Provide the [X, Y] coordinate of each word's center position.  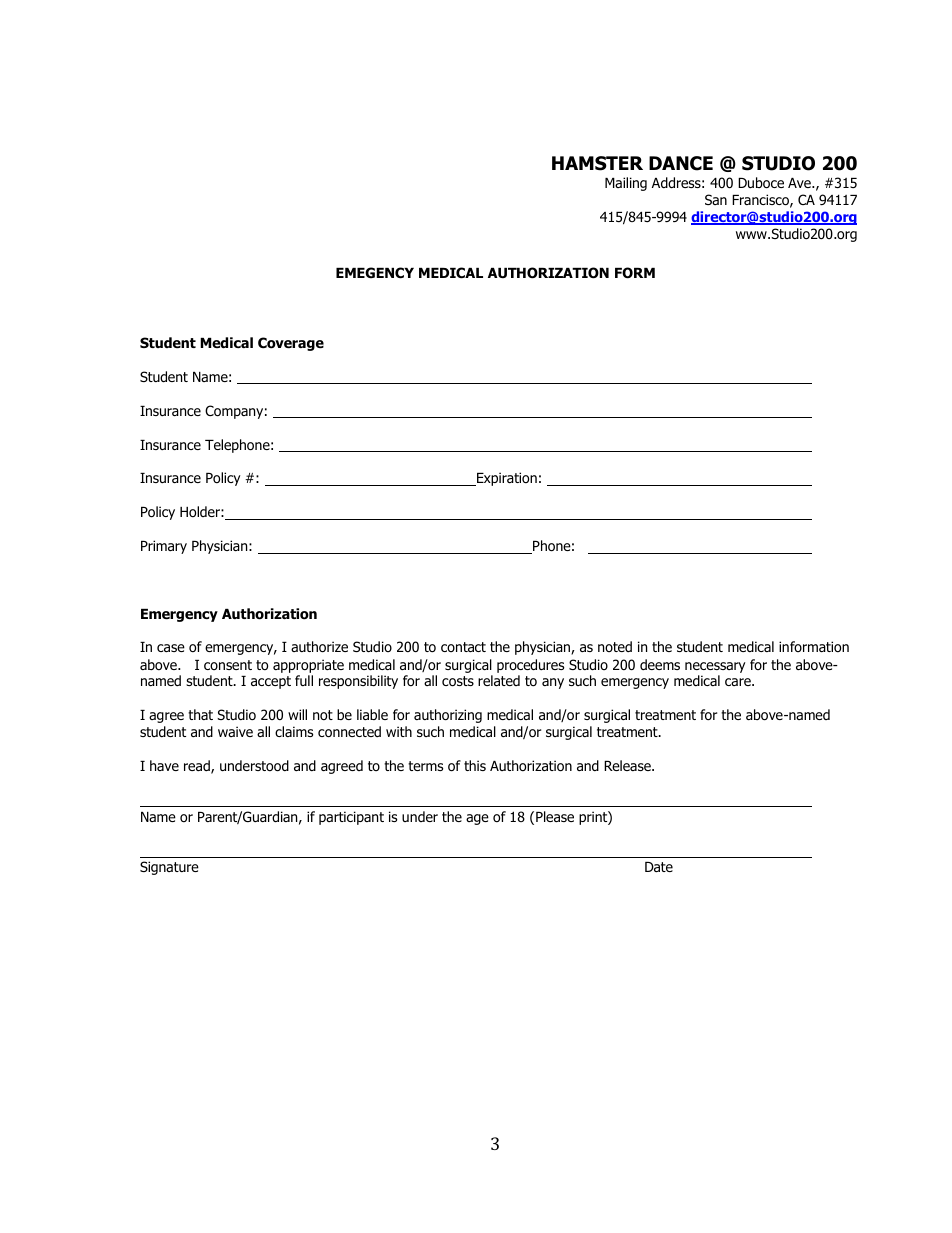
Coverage [291, 344]
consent [228, 665]
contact [463, 647]
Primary [164, 547]
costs [458, 681]
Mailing [626, 184]
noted [615, 646]
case [171, 648]
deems [660, 664]
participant [351, 818]
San [716, 199]
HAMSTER [597, 163]
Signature [169, 868]
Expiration [506, 479]
